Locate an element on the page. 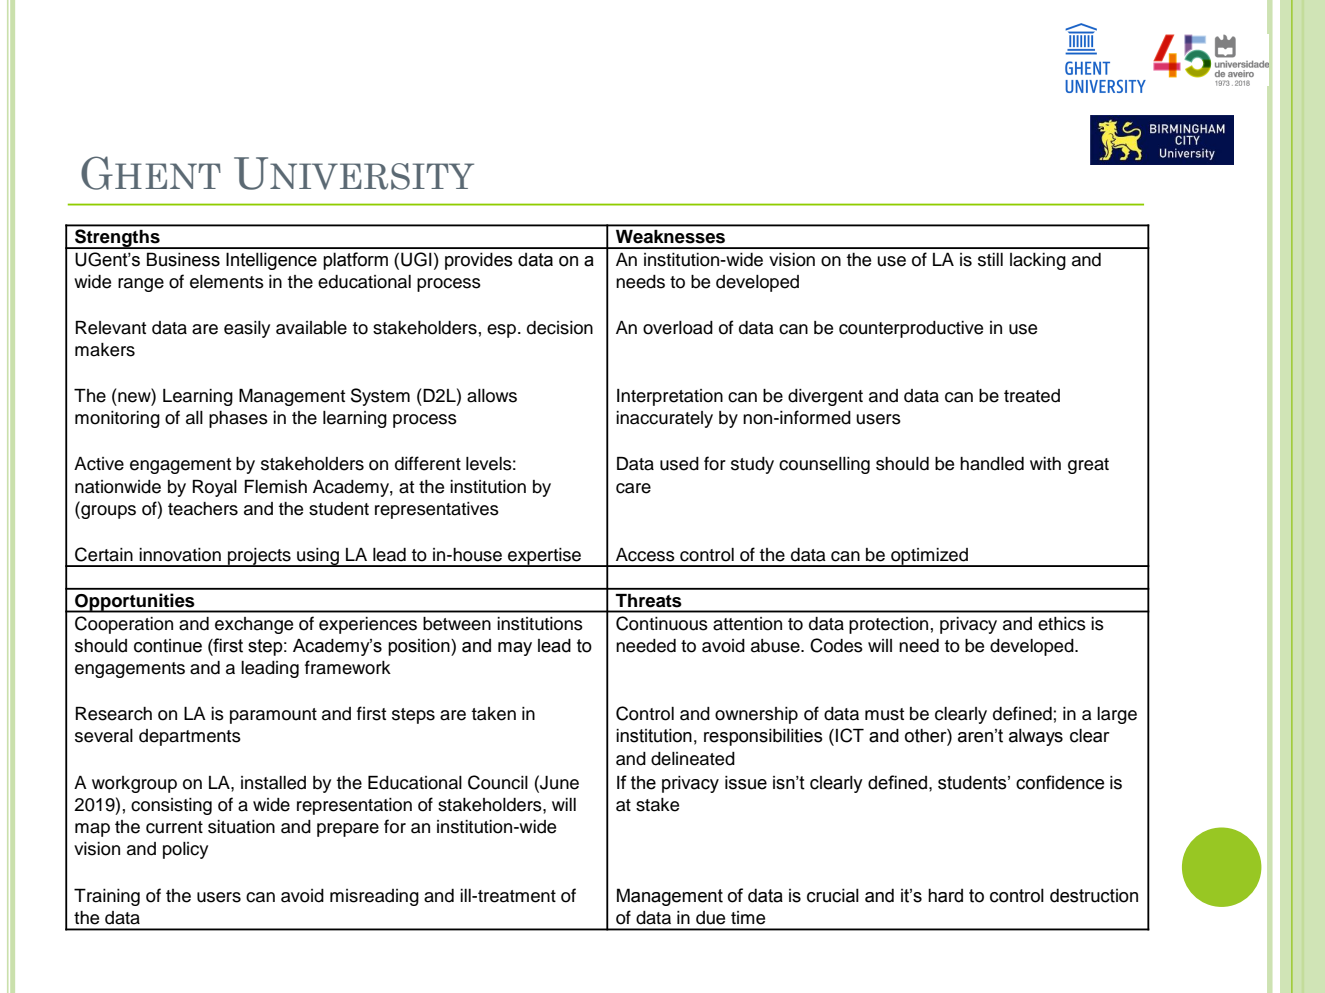 Image resolution: width=1325 pixels, height=993 pixels. Royal is located at coordinates (215, 488).
